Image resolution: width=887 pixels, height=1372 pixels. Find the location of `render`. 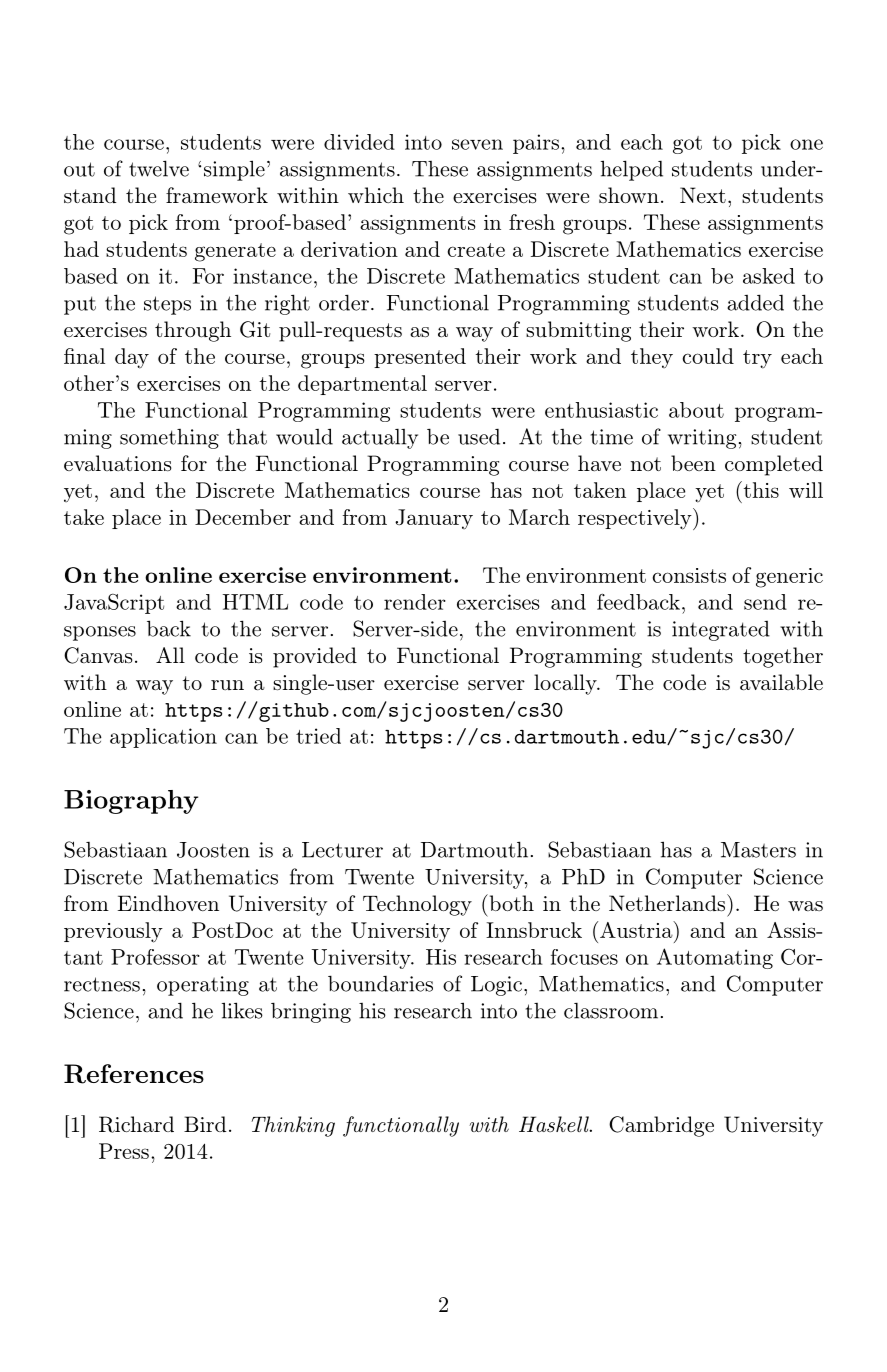

render is located at coordinates (415, 602).
